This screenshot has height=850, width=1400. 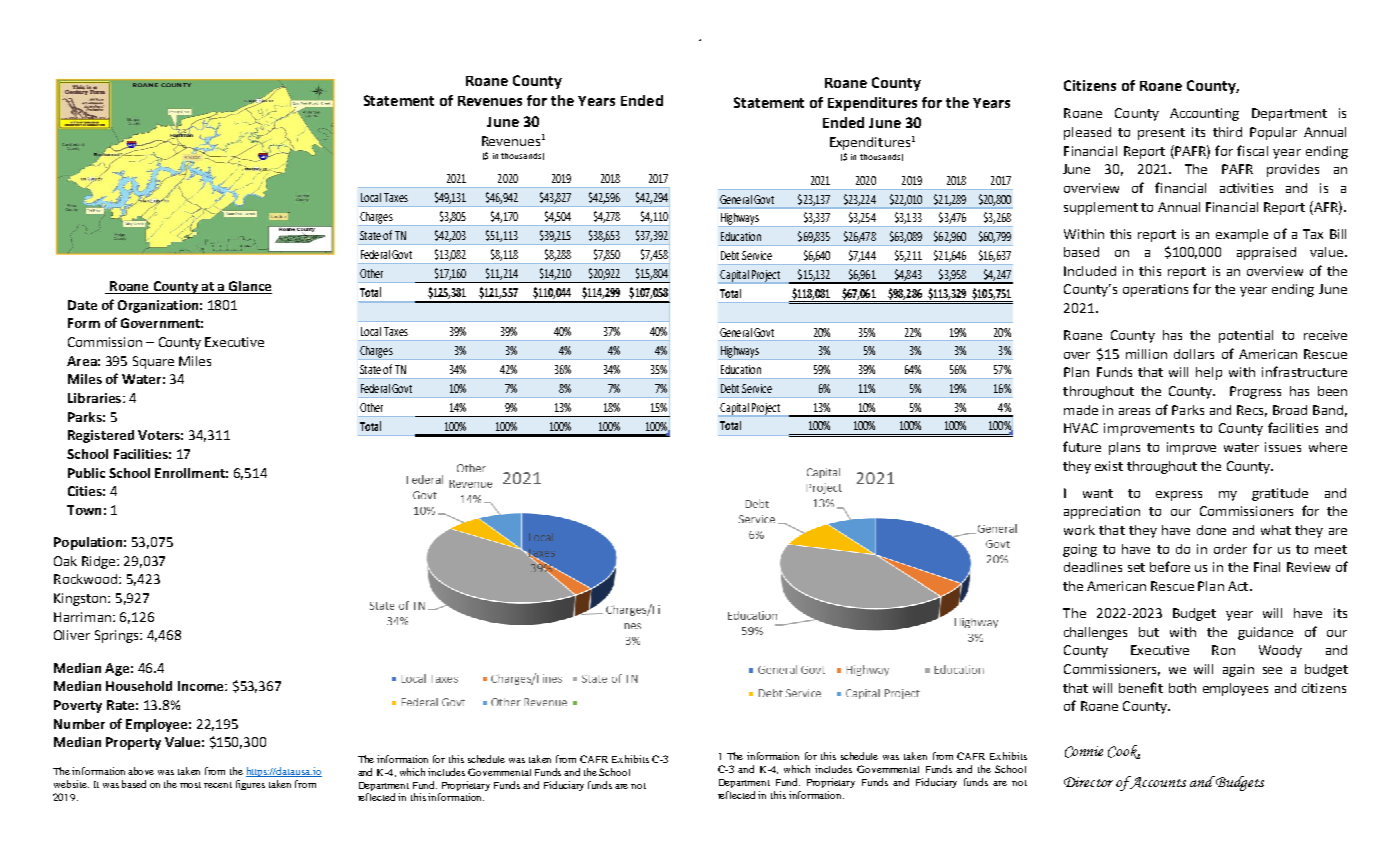 I want to click on but, so click(x=1149, y=632).
